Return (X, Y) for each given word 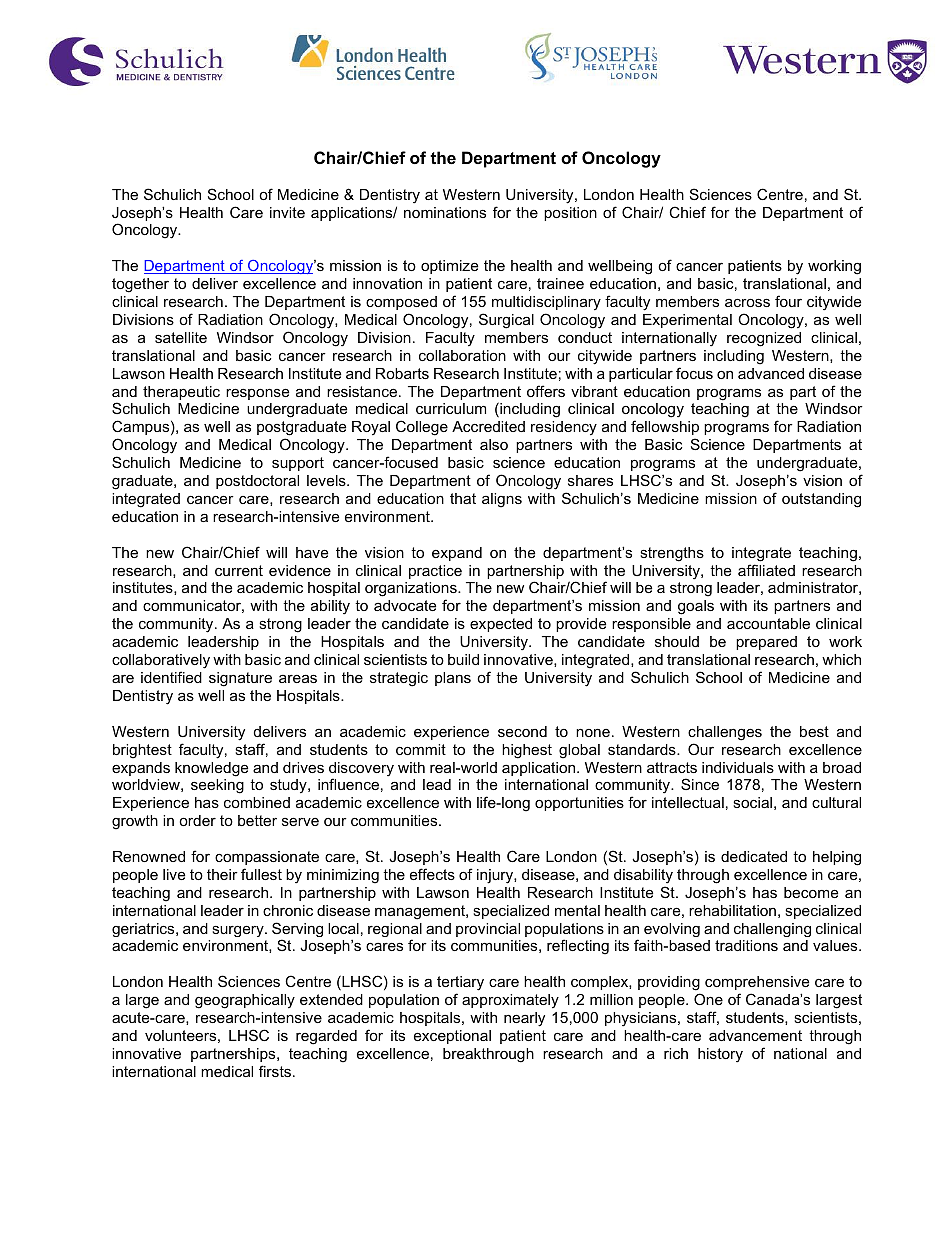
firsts (275, 1071)
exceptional (452, 1037)
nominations (445, 212)
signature (240, 679)
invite (287, 212)
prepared (766, 643)
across (747, 302)
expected (501, 625)
